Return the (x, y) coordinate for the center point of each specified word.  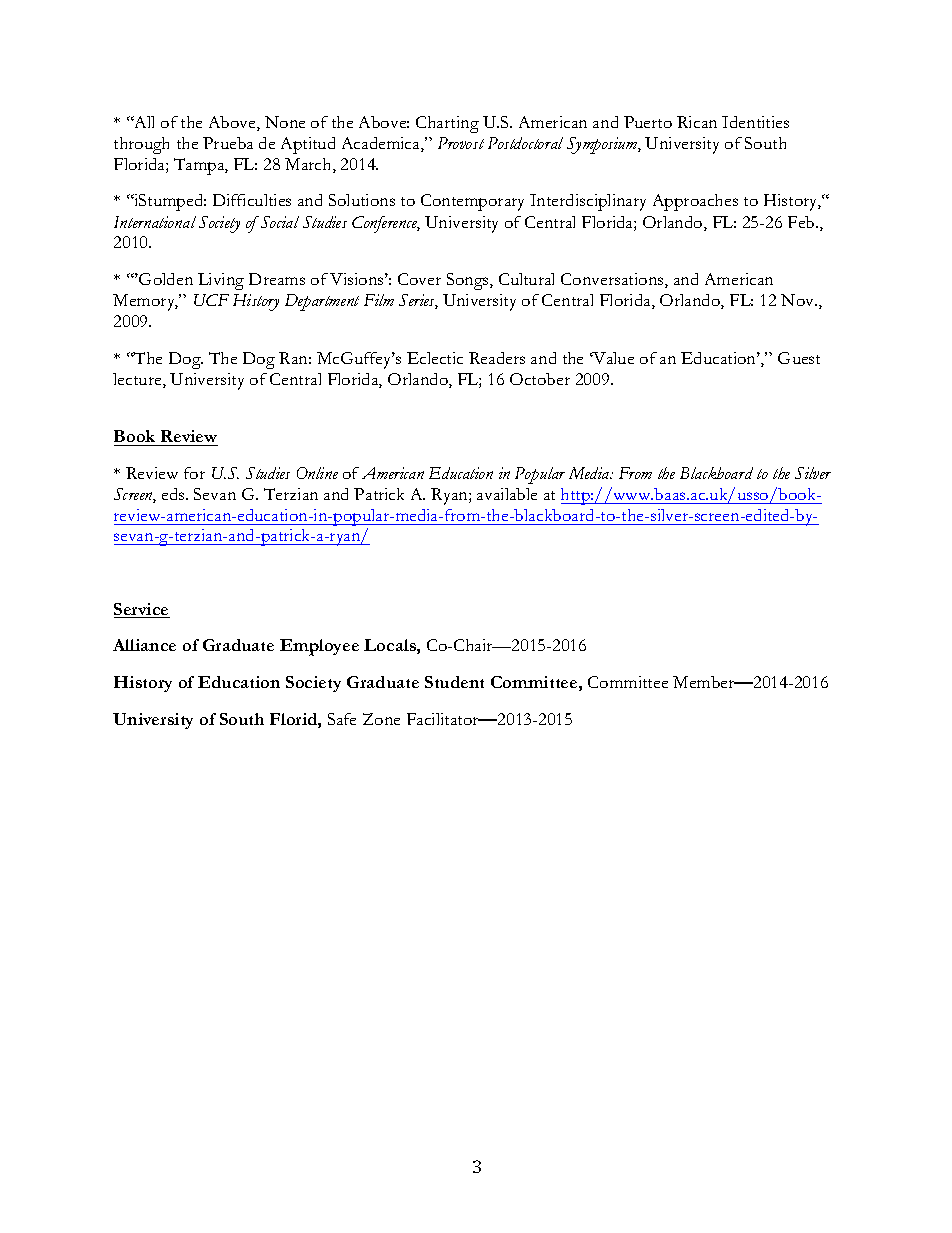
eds (174, 494)
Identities (755, 122)
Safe (342, 719)
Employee (319, 647)
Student (454, 682)
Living (221, 281)
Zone (381, 719)
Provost (461, 143)
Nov (799, 300)
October (540, 379)
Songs (469, 281)
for (194, 473)
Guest (799, 358)
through (141, 145)
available (507, 494)
